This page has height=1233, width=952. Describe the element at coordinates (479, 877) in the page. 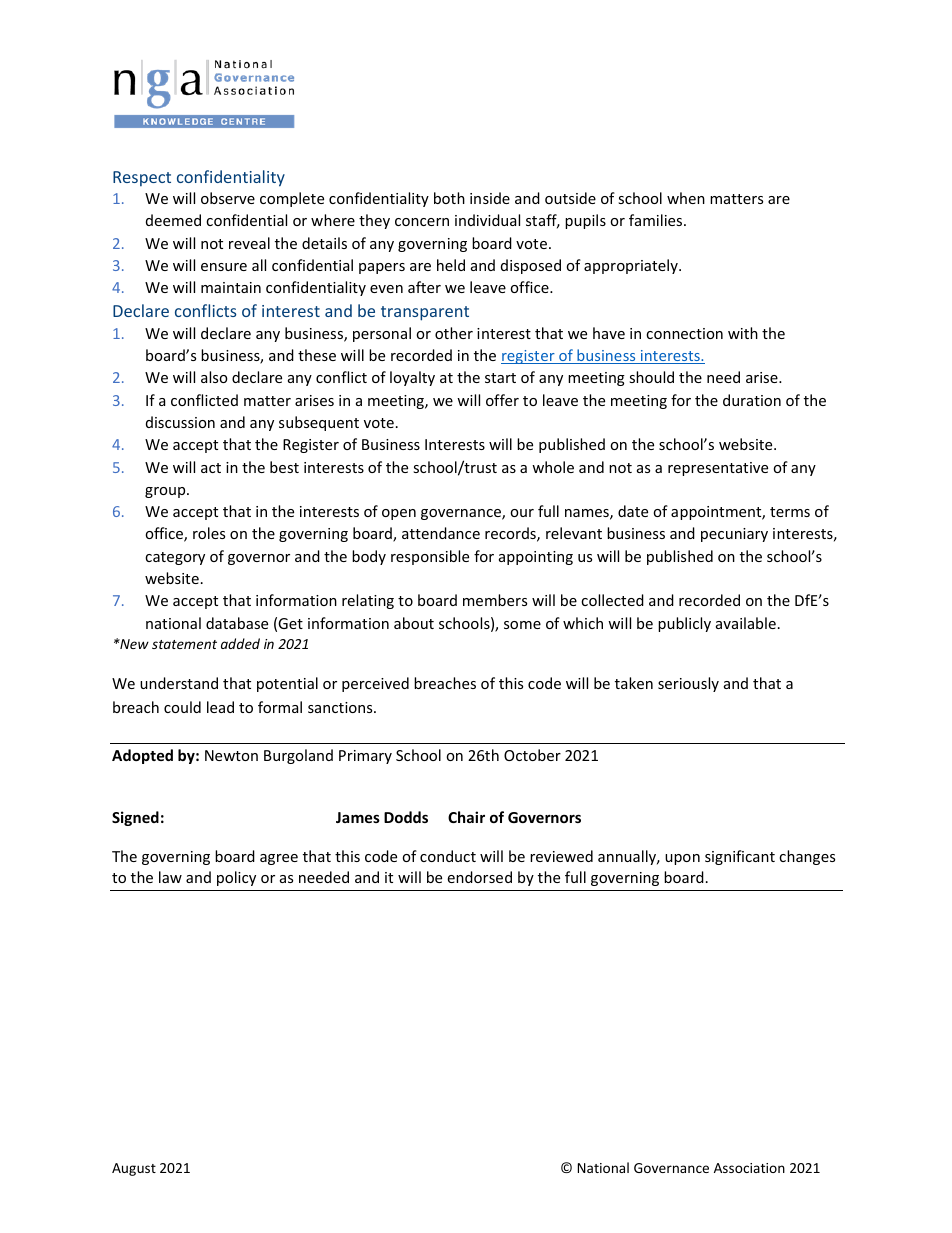

I see `endorsed` at that location.
